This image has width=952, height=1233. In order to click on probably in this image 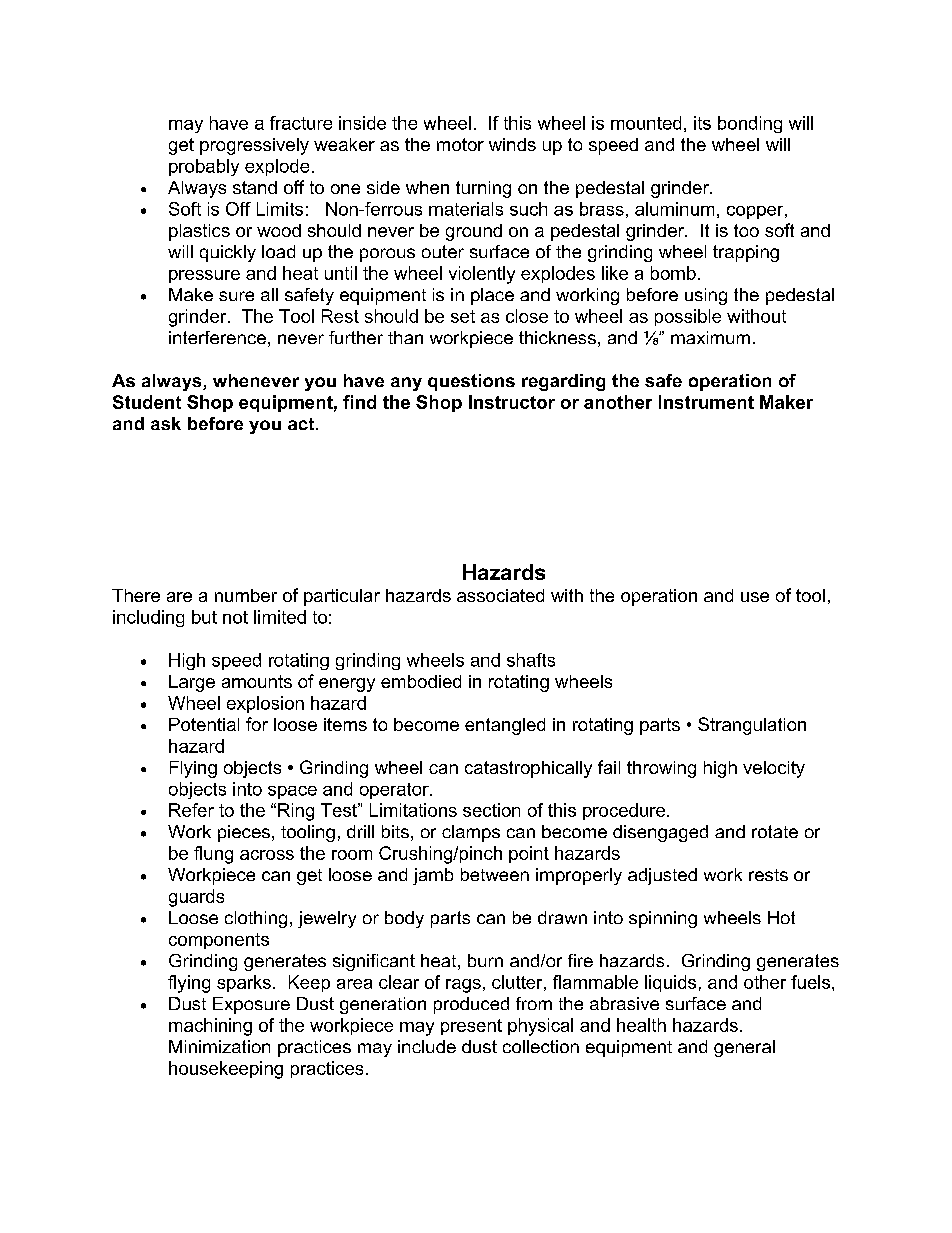, I will do `click(204, 167)`.
